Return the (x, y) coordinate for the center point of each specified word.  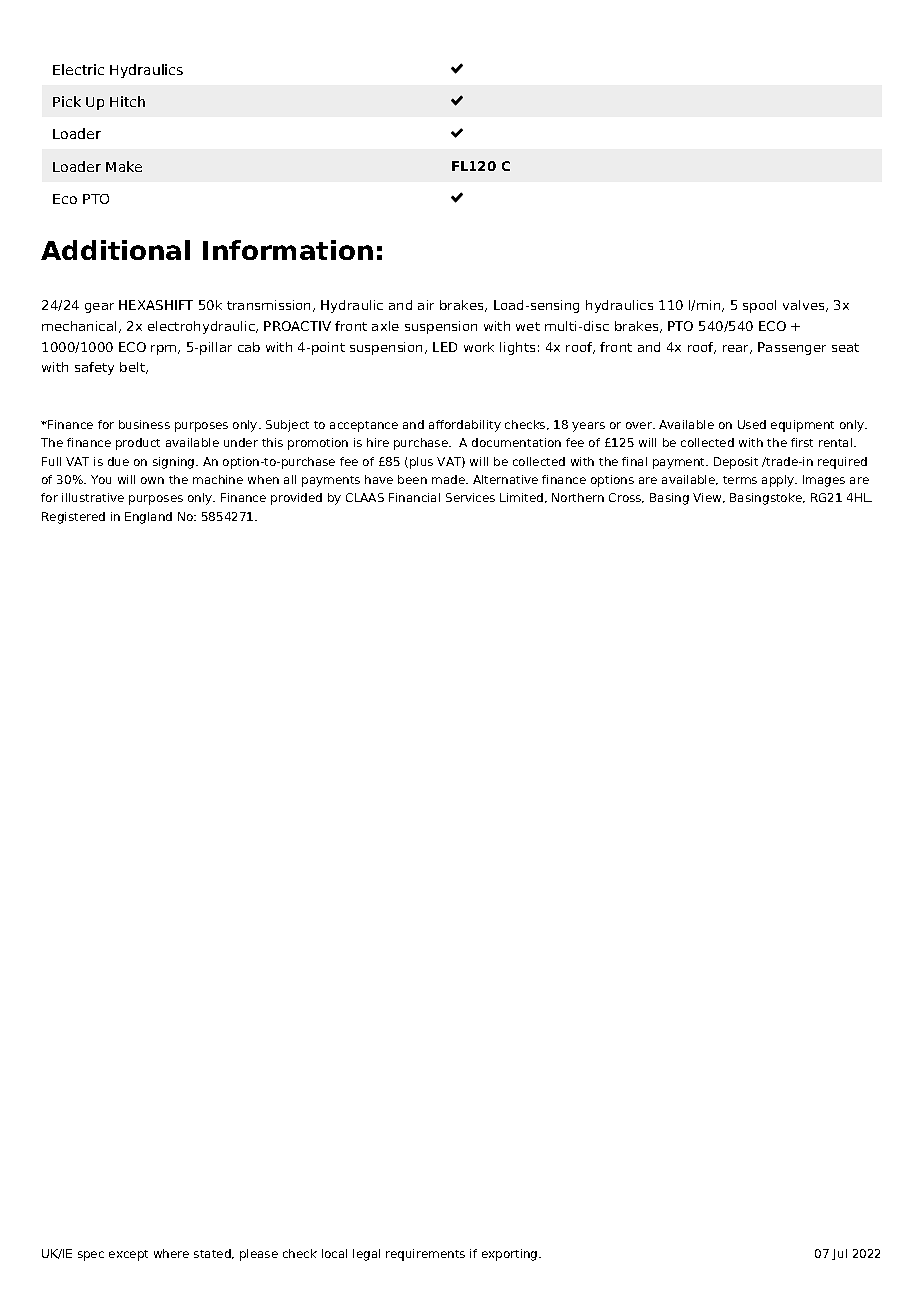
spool (759, 306)
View (708, 498)
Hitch (127, 101)
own (152, 480)
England (148, 518)
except (128, 1255)
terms (740, 480)
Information (288, 250)
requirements (425, 1255)
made (449, 479)
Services (470, 497)
